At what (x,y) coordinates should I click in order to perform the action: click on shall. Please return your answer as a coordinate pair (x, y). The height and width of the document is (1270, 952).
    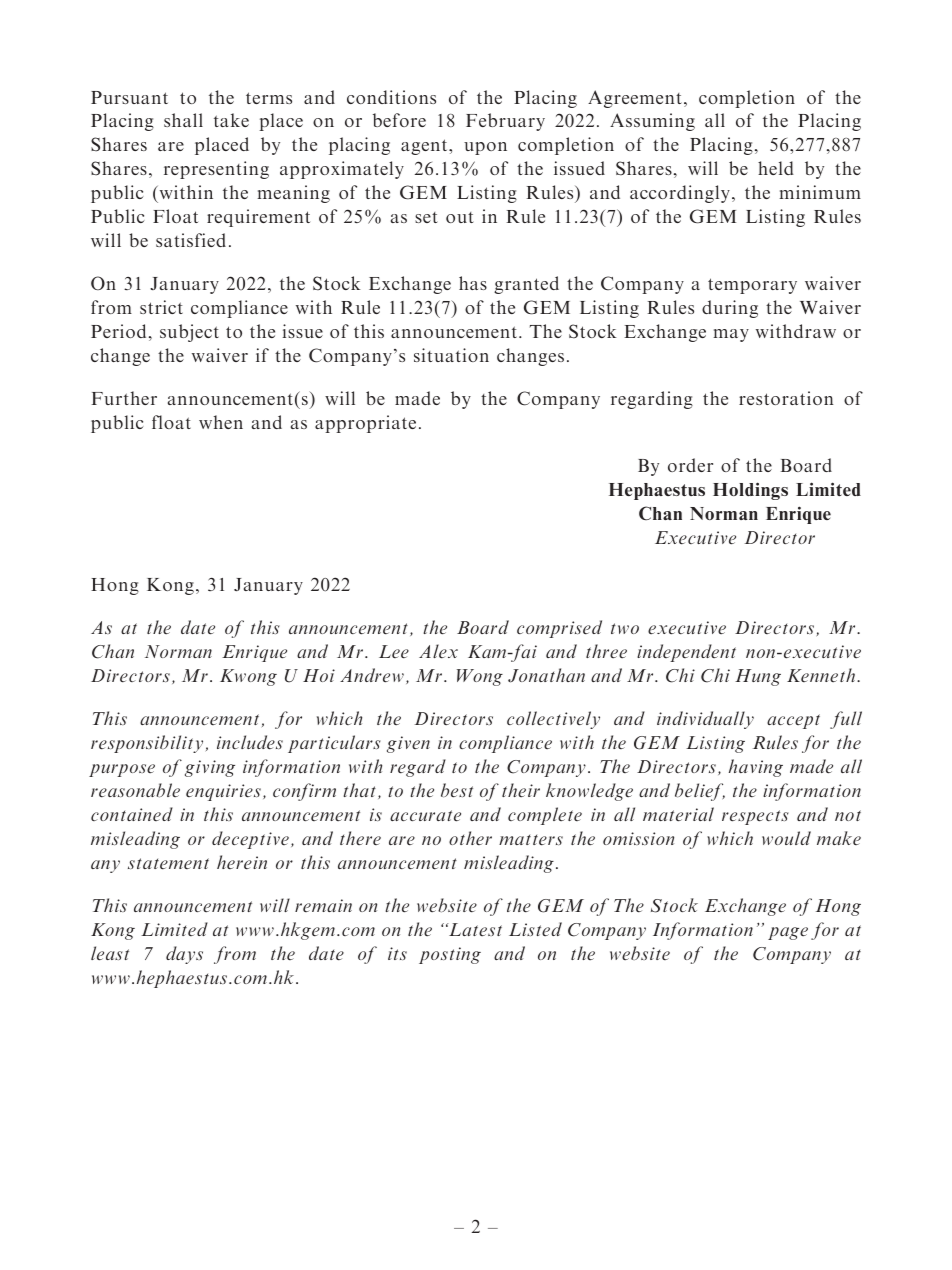
    Looking at the image, I should click on (183, 120).
